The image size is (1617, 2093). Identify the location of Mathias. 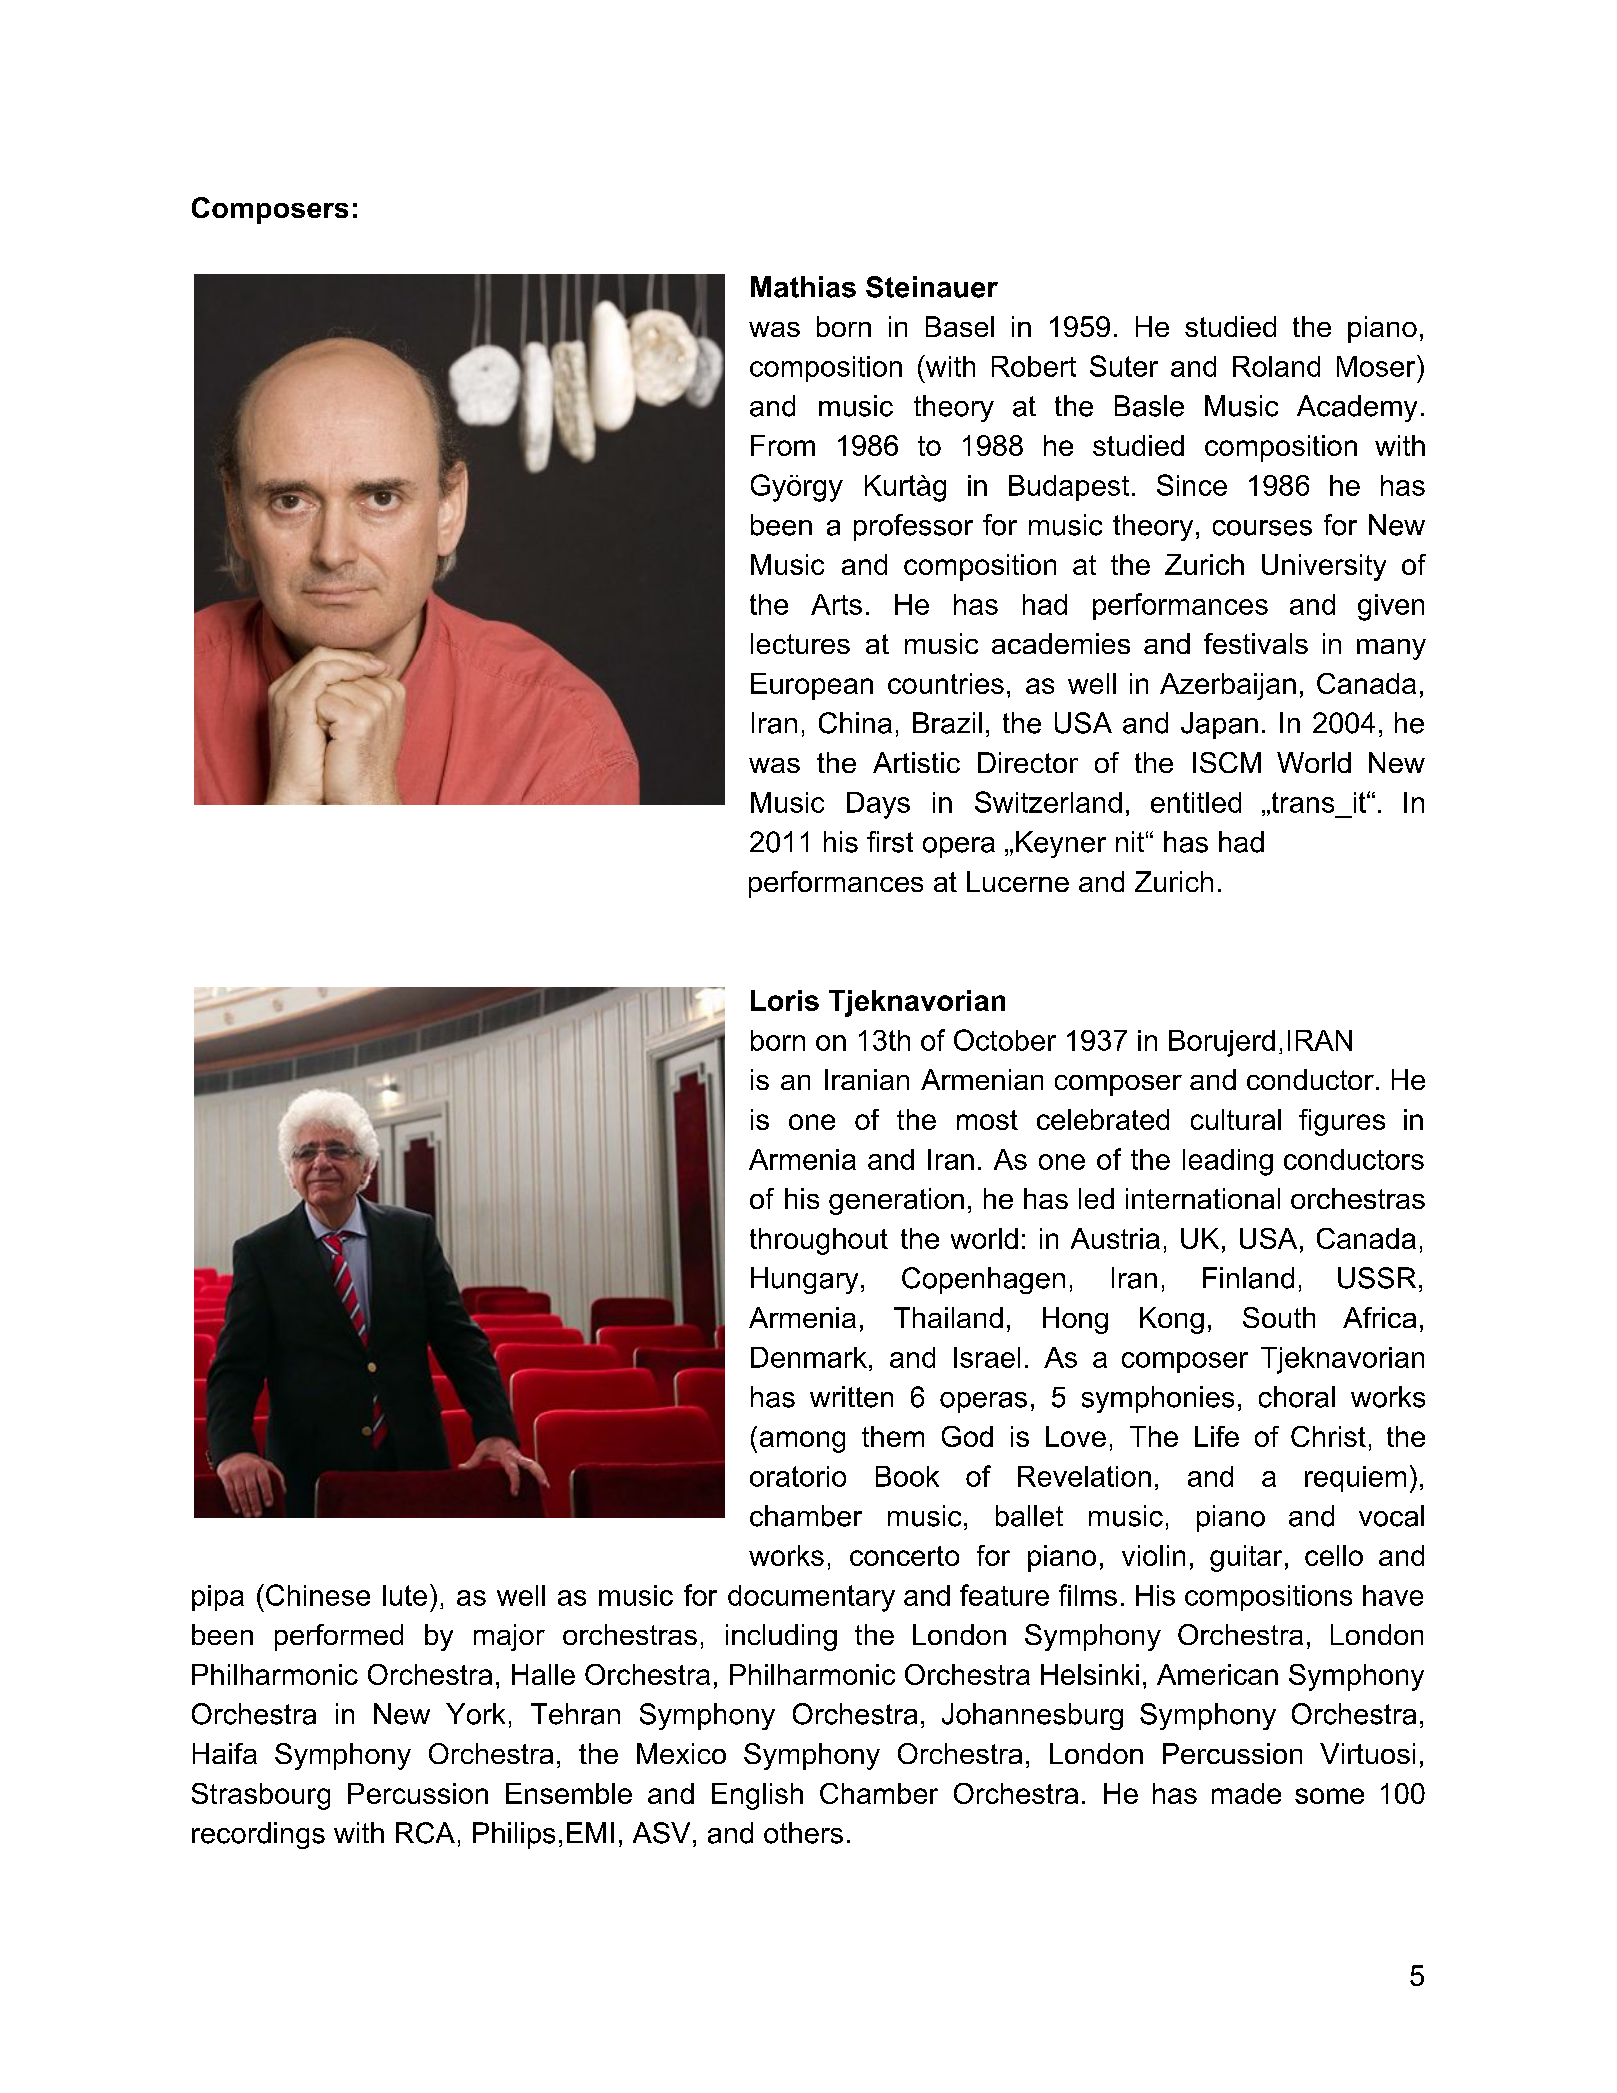
(803, 287).
